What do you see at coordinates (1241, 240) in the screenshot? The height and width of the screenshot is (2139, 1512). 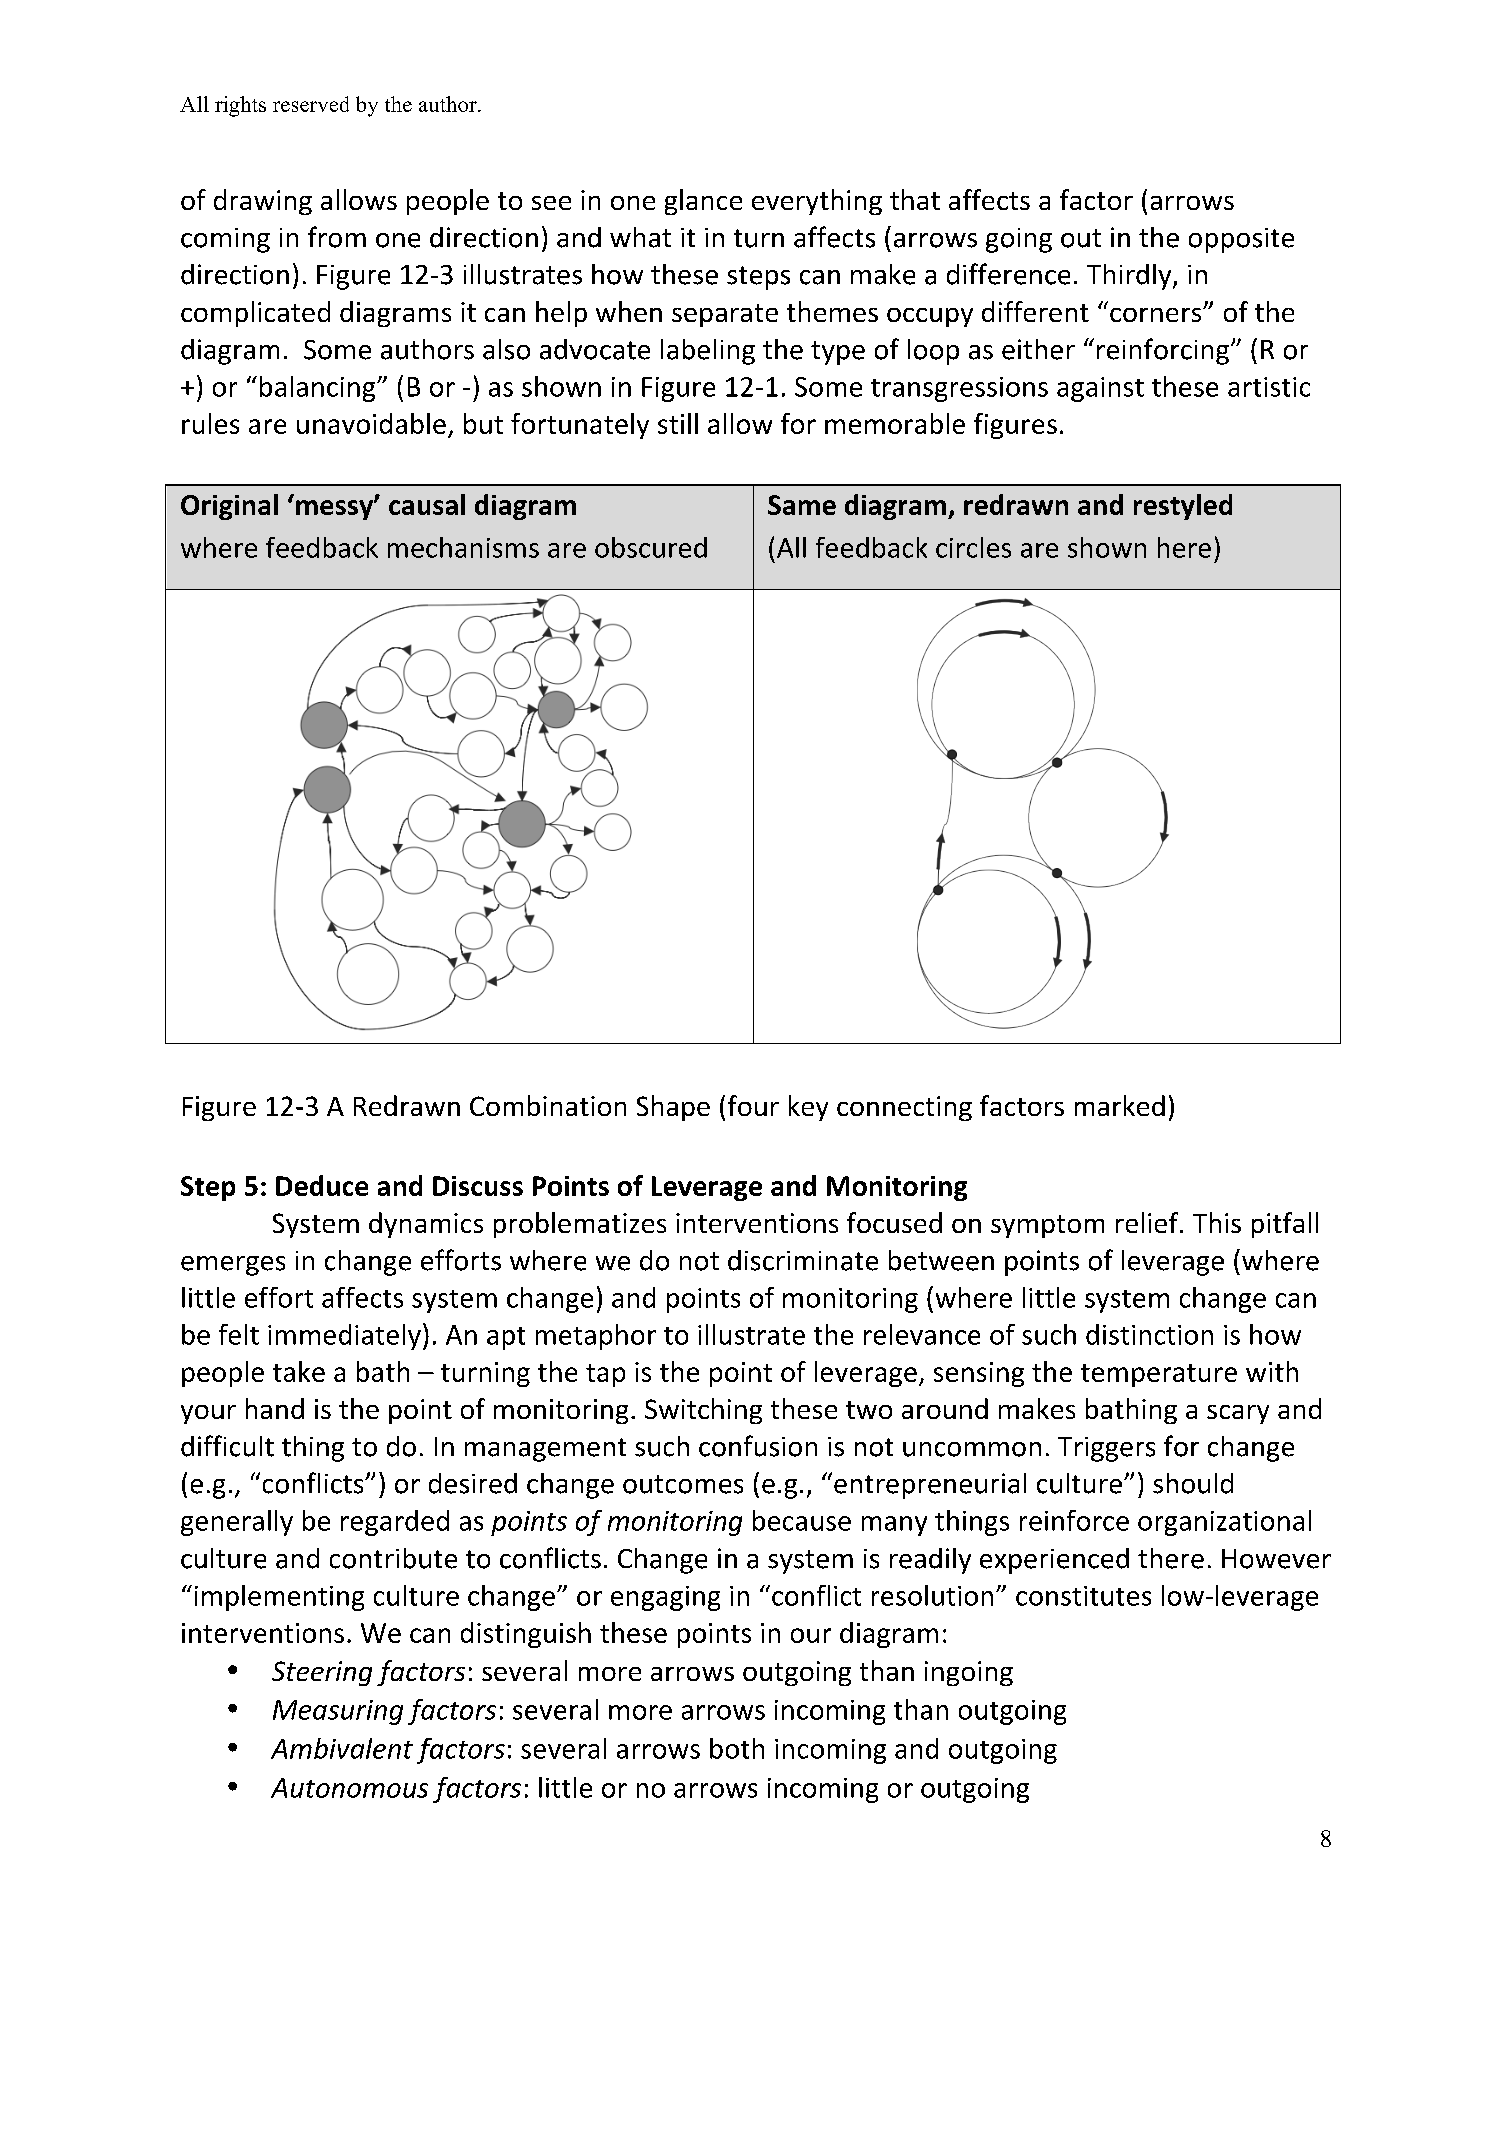 I see `opposite` at bounding box center [1241, 240].
